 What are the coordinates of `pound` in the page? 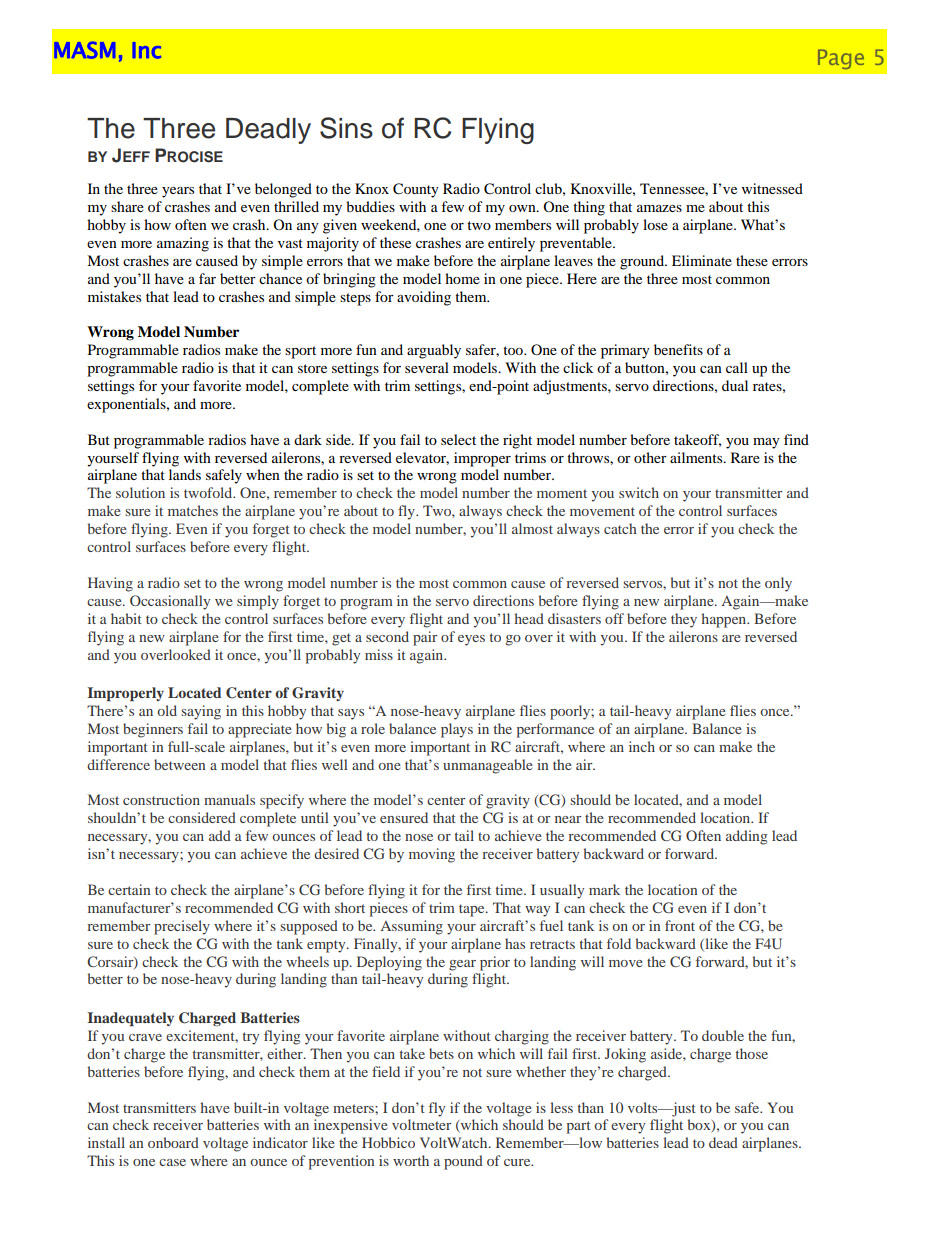 It's located at (463, 1162).
